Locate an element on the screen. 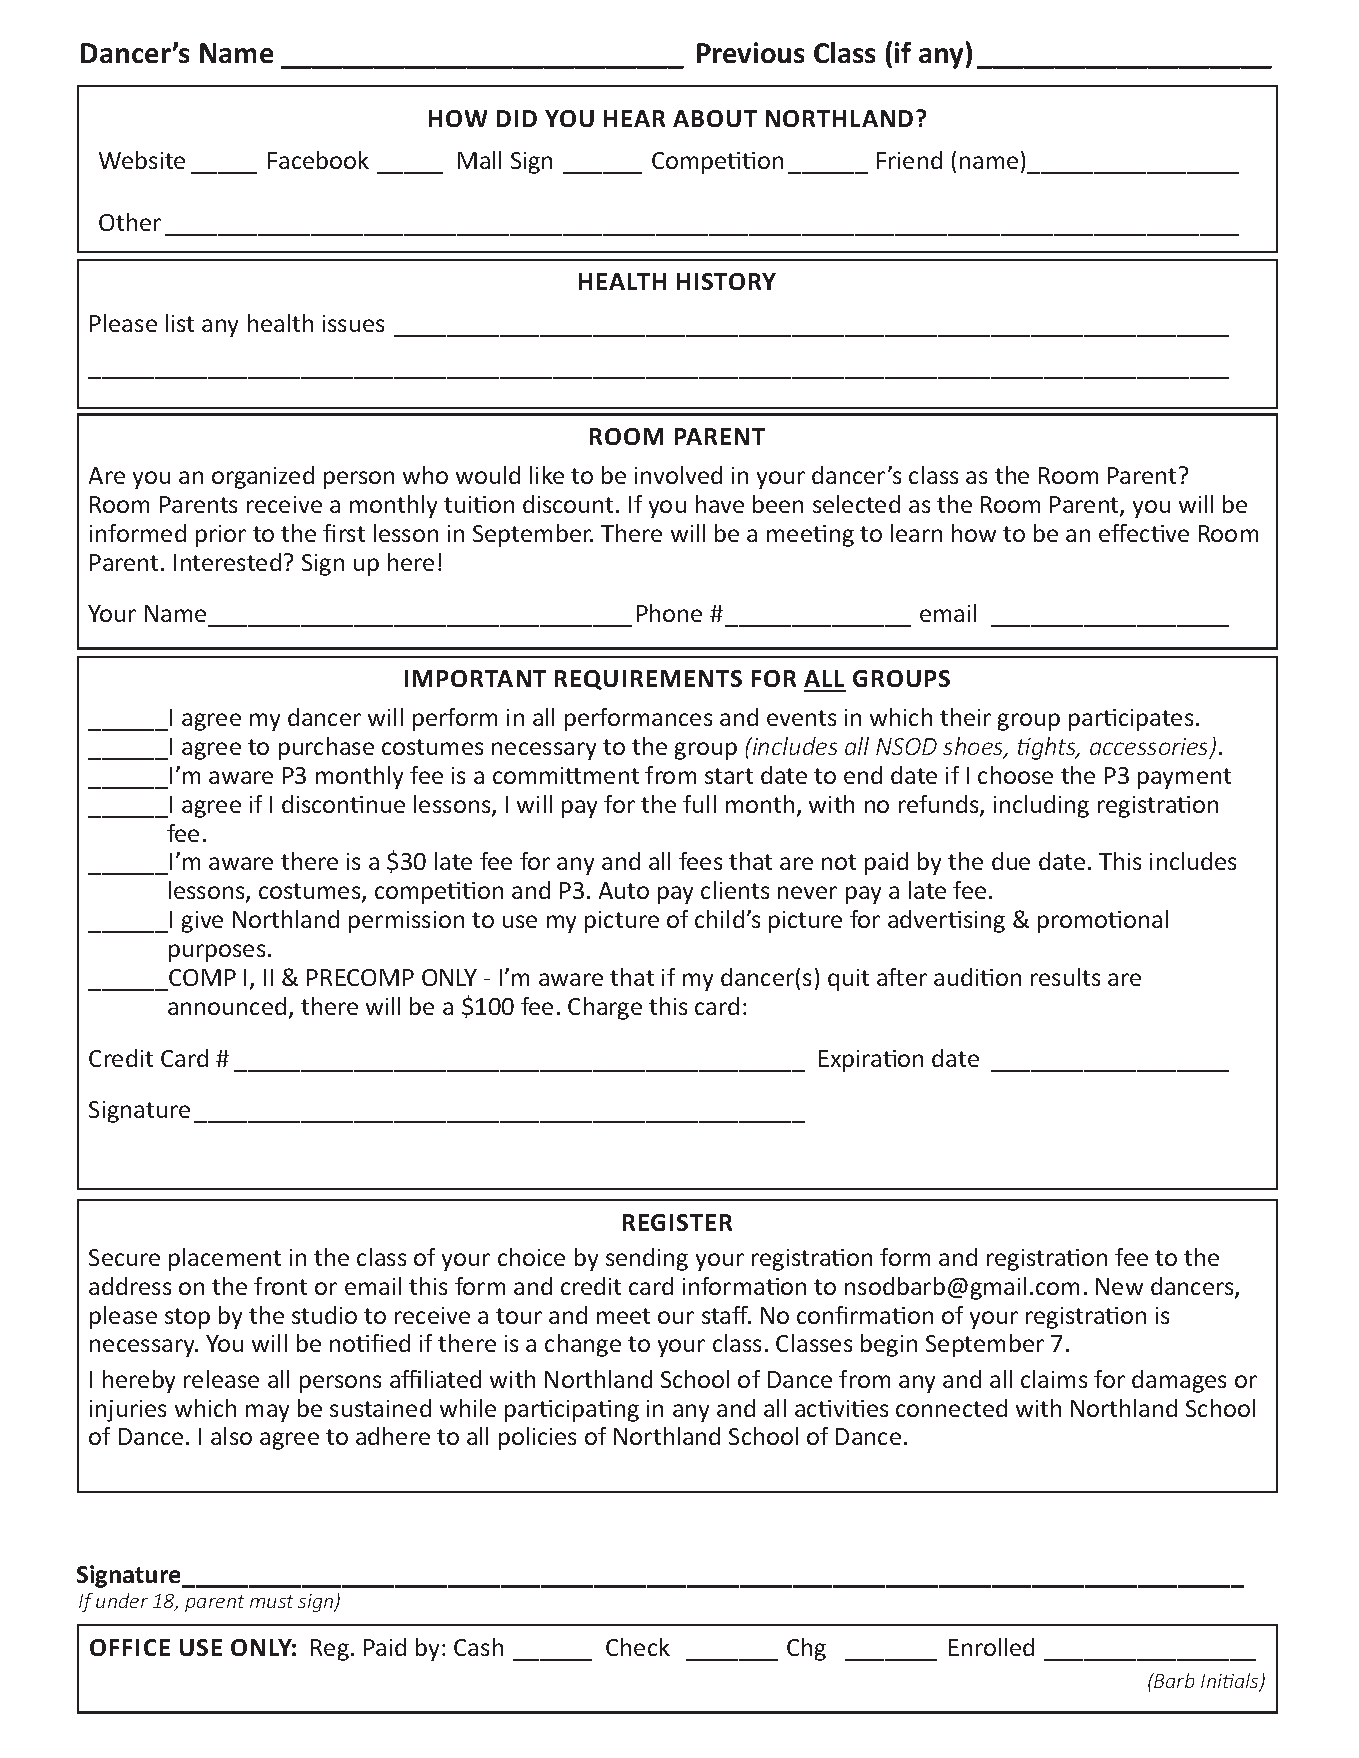 The image size is (1359, 1758). fees is located at coordinates (700, 861).
